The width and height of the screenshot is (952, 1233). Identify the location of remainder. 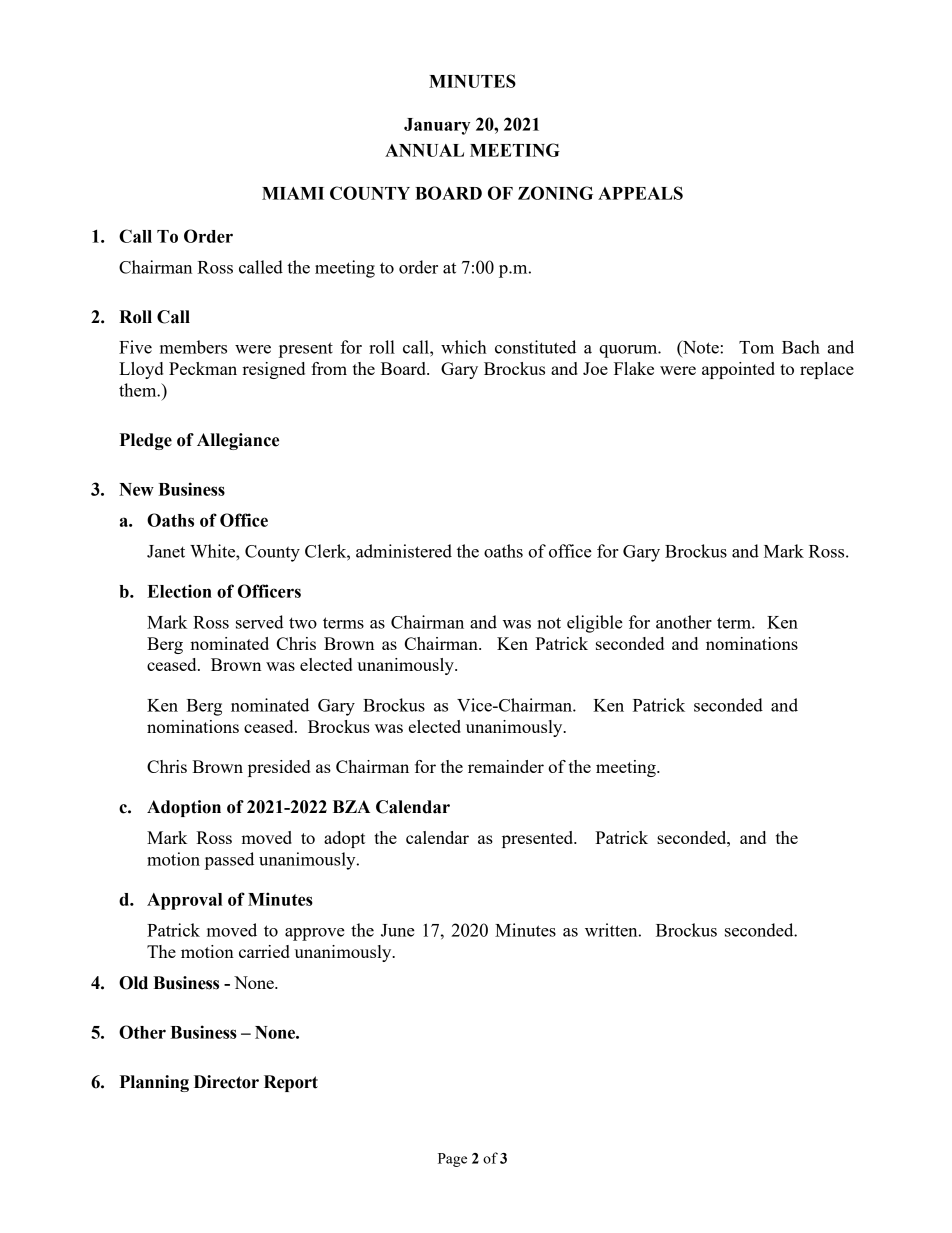
(506, 766).
